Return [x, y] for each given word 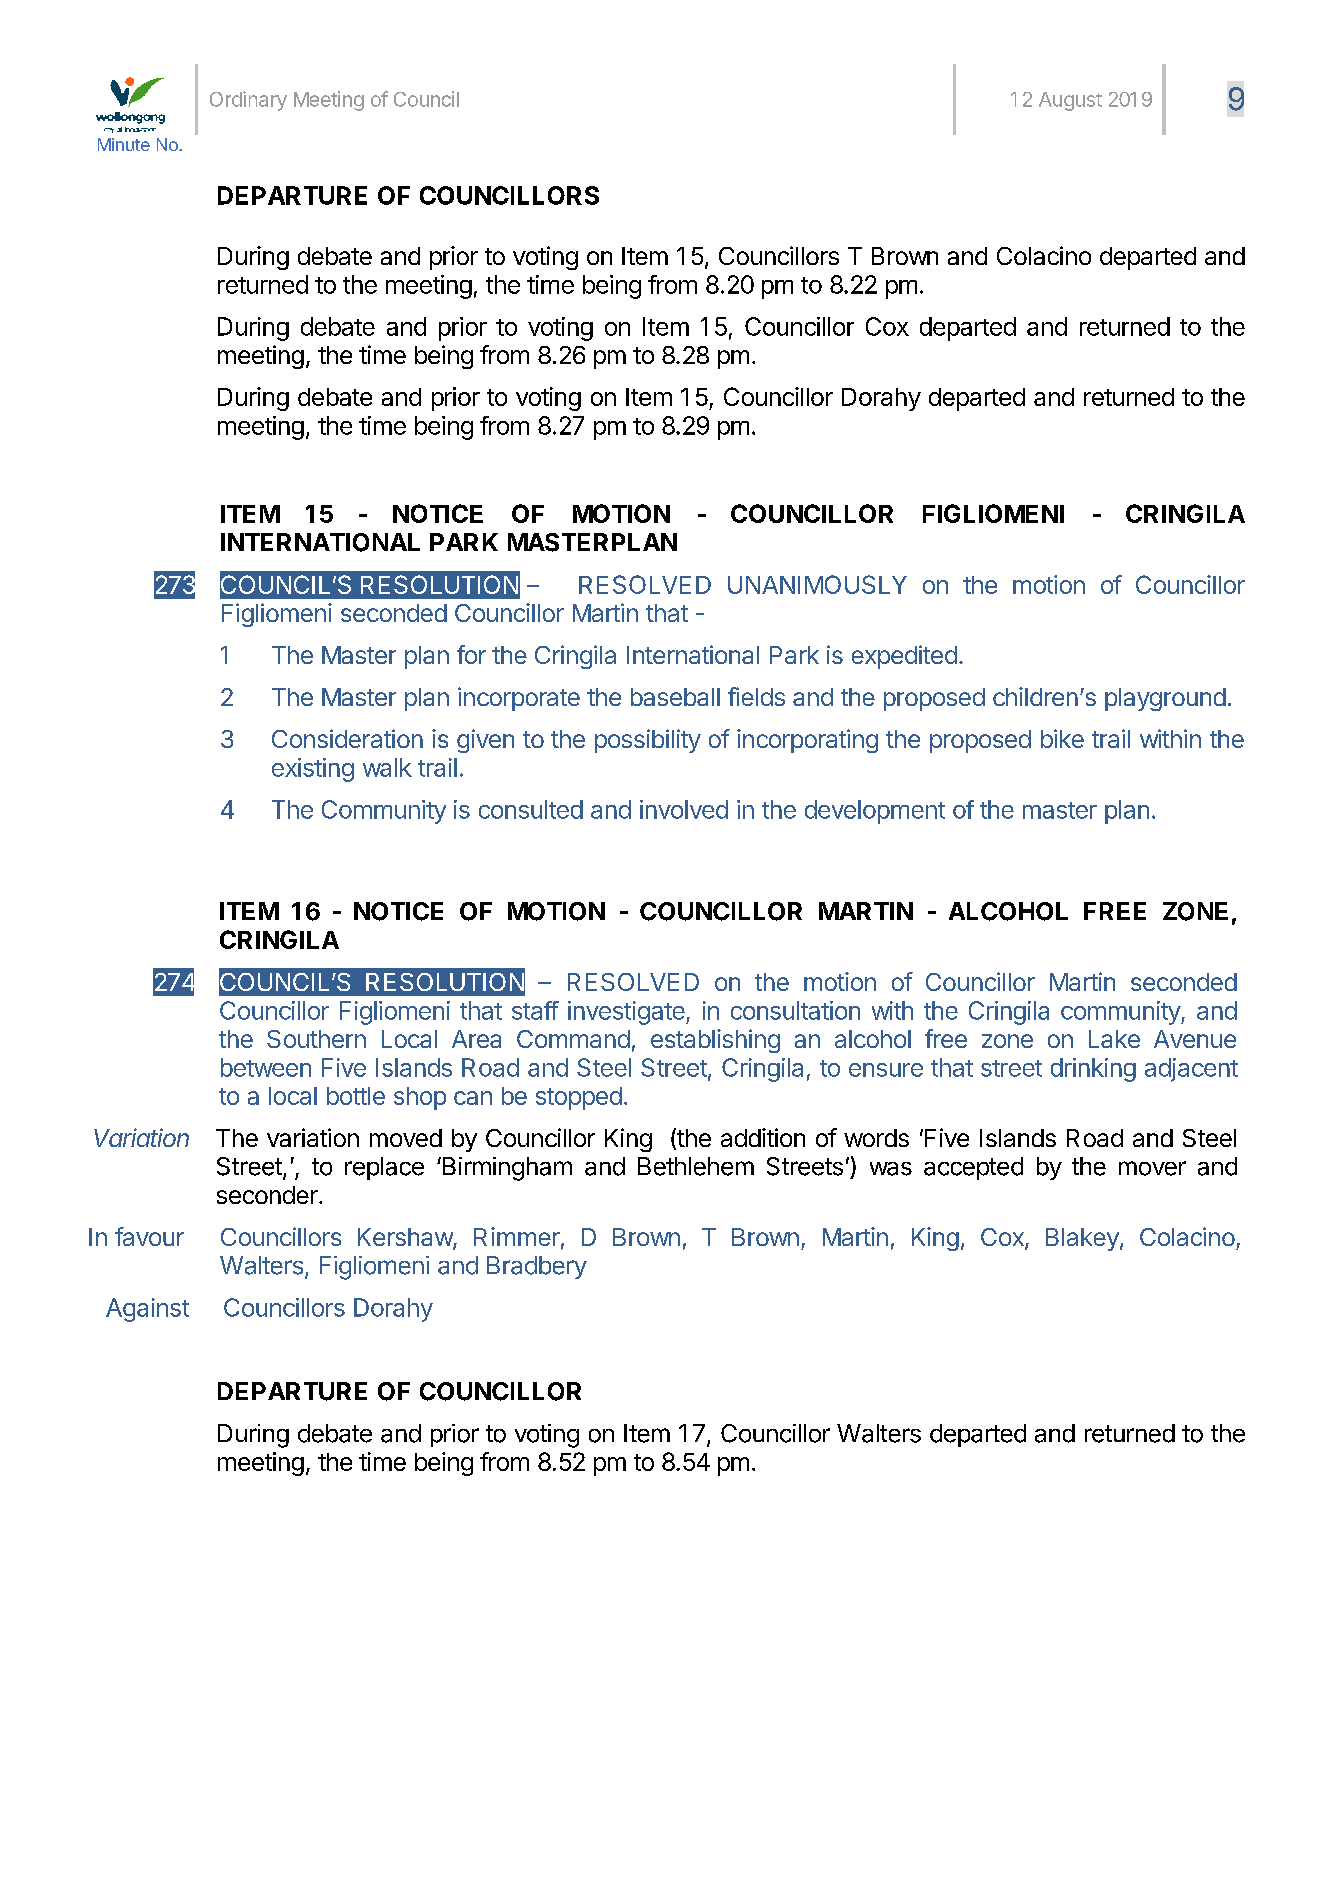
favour [149, 1236]
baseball [675, 697]
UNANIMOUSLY [817, 584]
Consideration [347, 738]
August [1070, 101]
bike [1062, 738]
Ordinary [248, 101]
